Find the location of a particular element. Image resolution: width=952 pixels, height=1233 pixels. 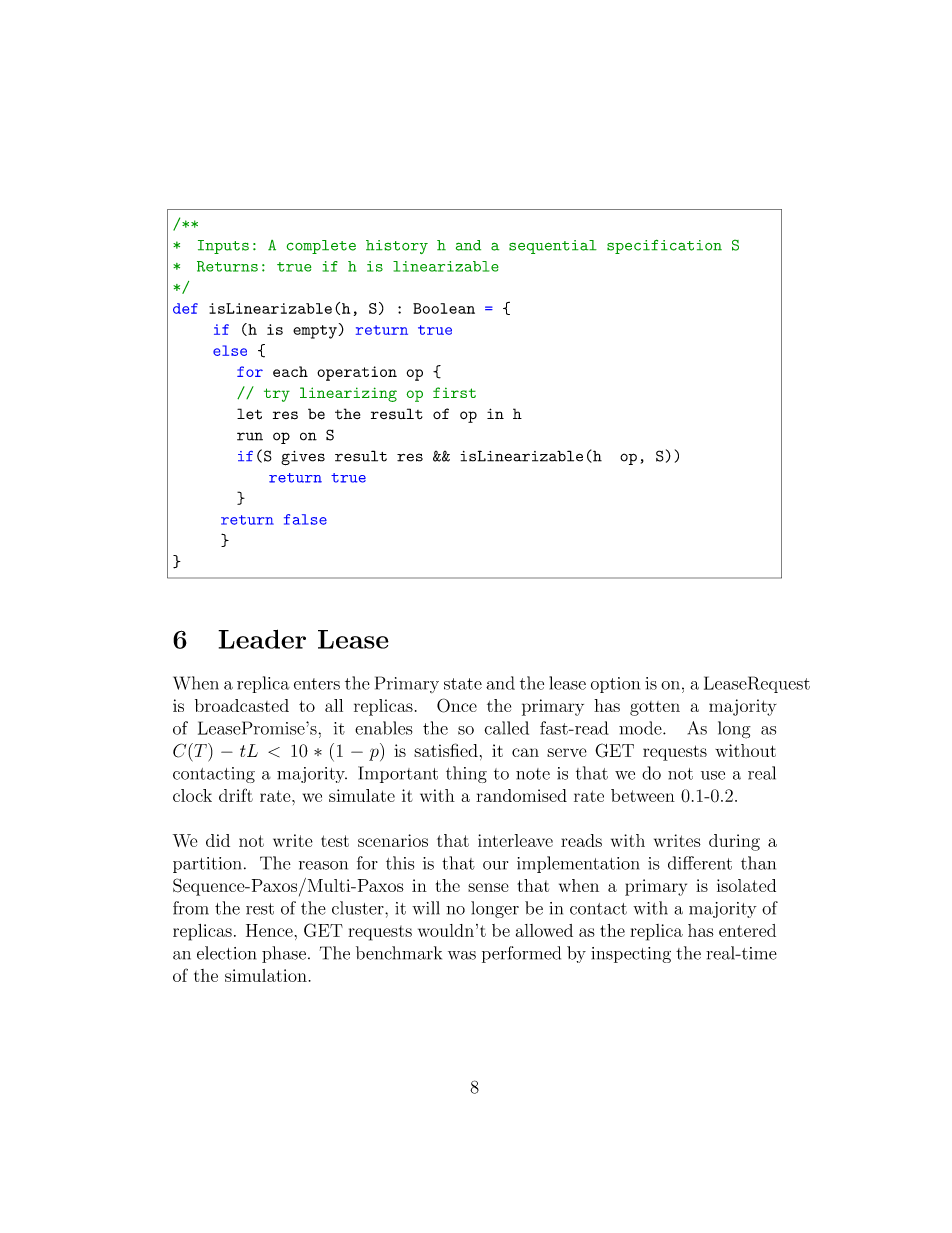

state is located at coordinates (463, 684).
